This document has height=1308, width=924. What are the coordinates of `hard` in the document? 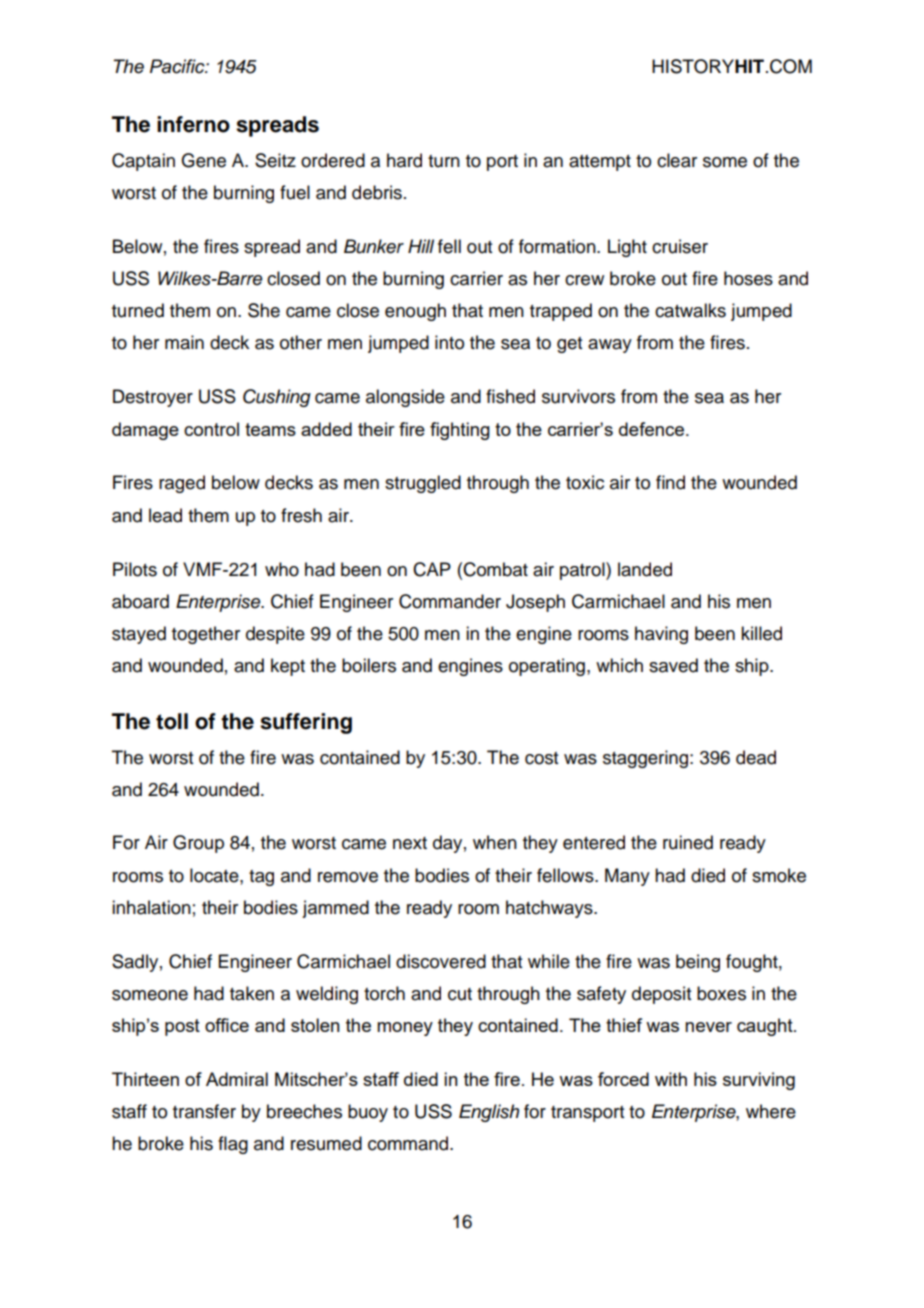 It's located at (404, 160).
